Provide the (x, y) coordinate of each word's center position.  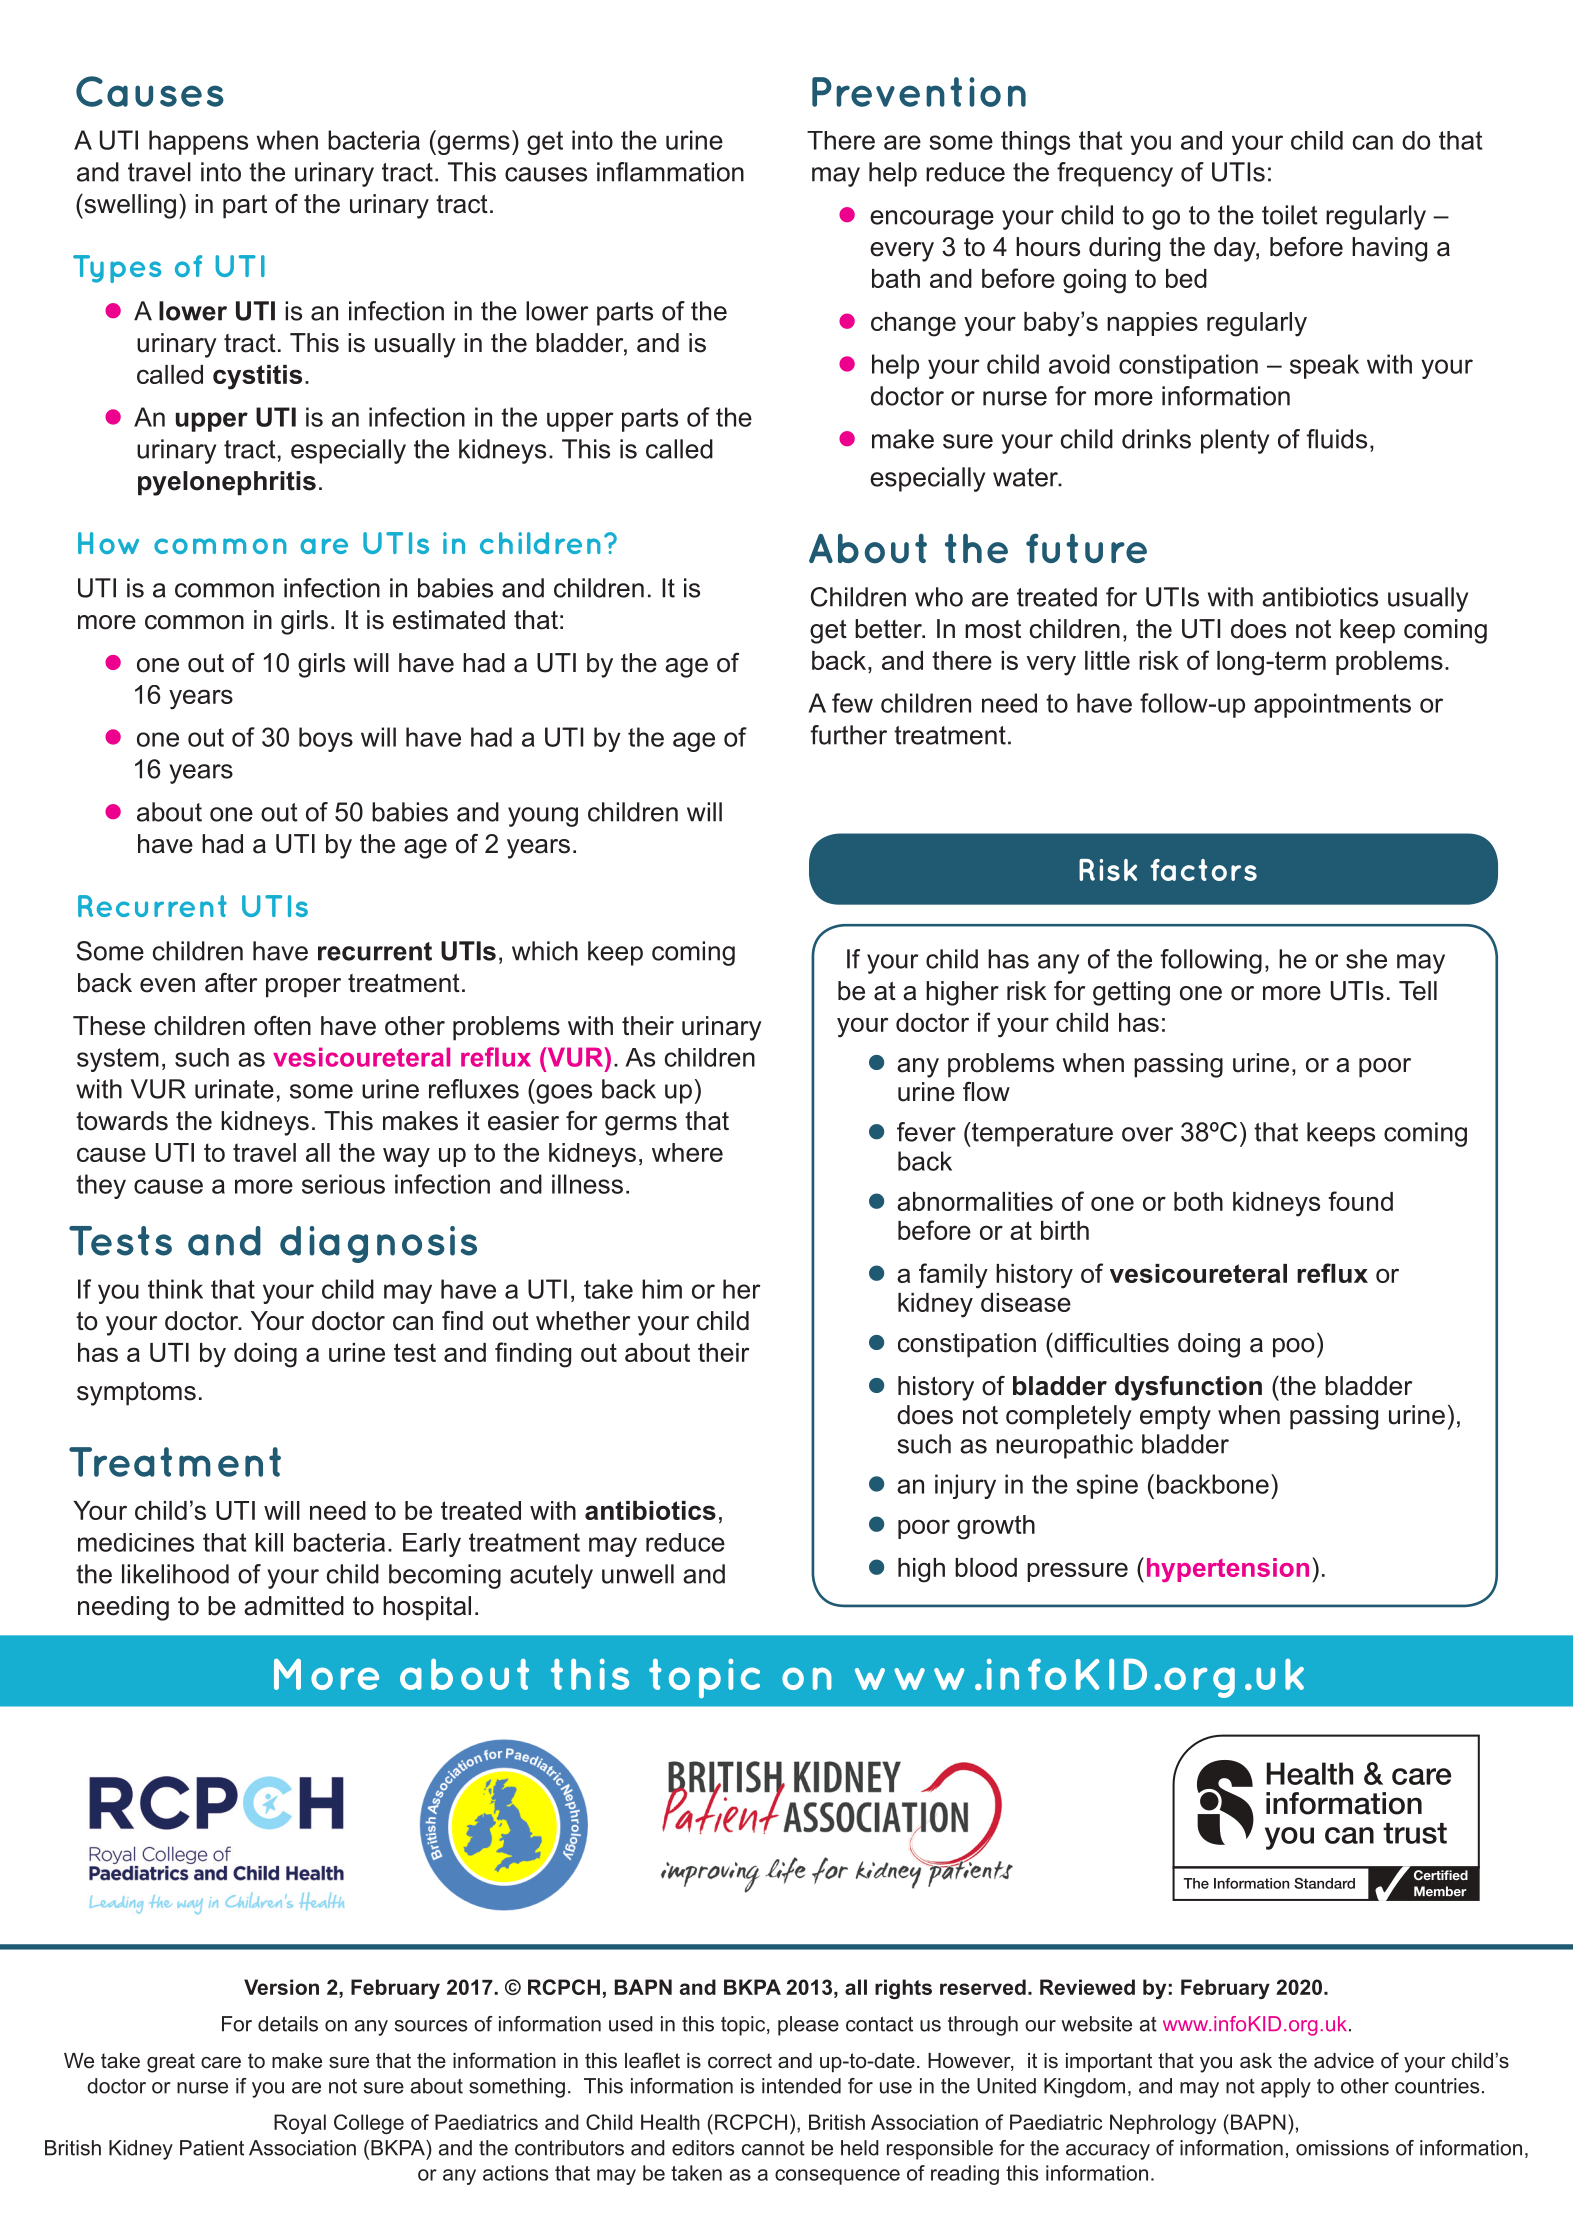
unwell (638, 1574)
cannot (773, 2148)
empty (1175, 1418)
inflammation (670, 172)
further (848, 735)
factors (1203, 870)
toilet (1290, 215)
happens (198, 142)
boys (326, 739)
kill (269, 1542)
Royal (300, 2124)
